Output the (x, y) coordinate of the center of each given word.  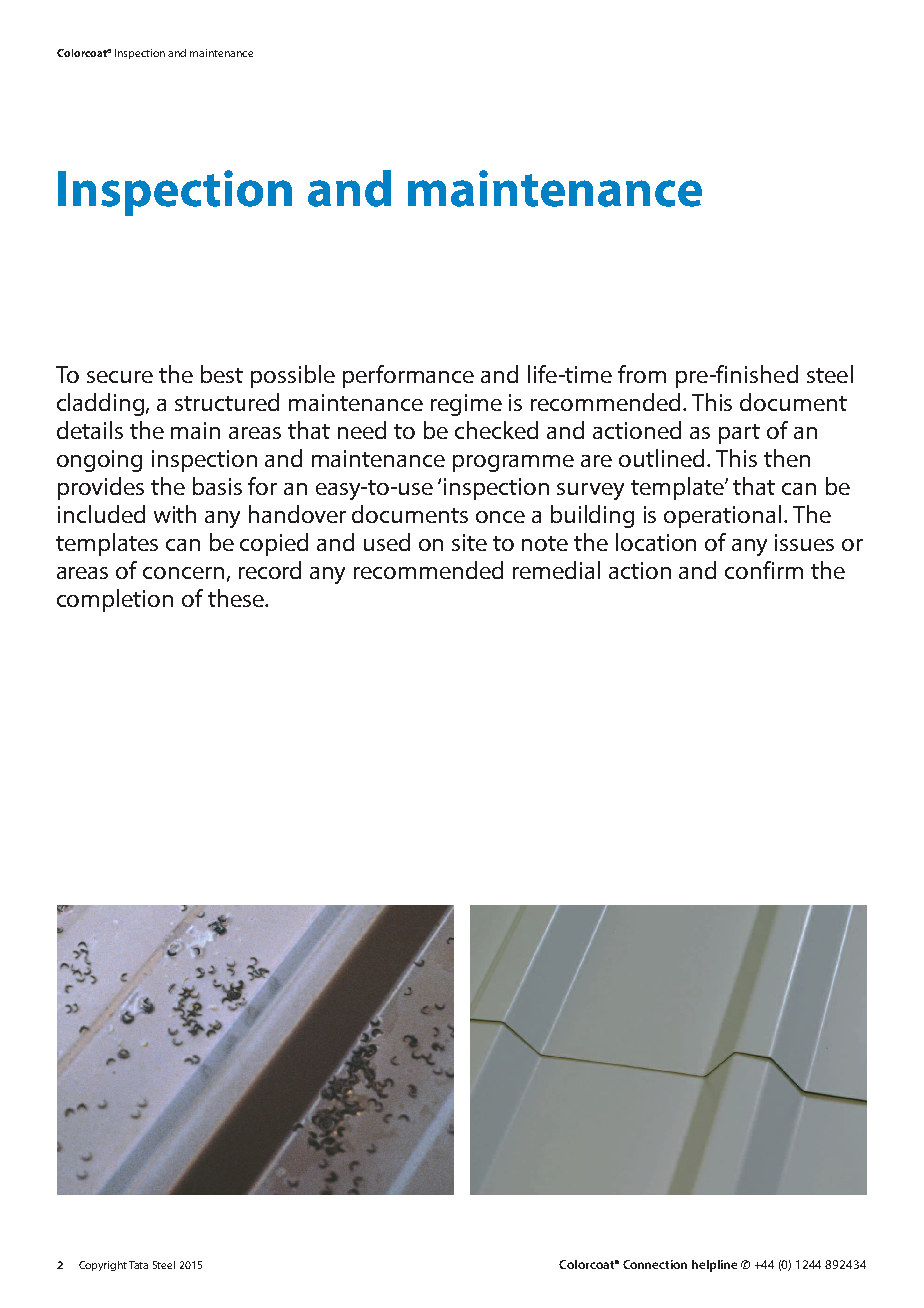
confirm (764, 570)
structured (227, 402)
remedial (556, 570)
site (469, 542)
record (270, 570)
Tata (138, 1265)
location (656, 542)
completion (115, 600)
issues (804, 542)
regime (466, 405)
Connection (655, 1264)
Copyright (103, 1266)
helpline (714, 1266)
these (237, 598)
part (739, 434)
